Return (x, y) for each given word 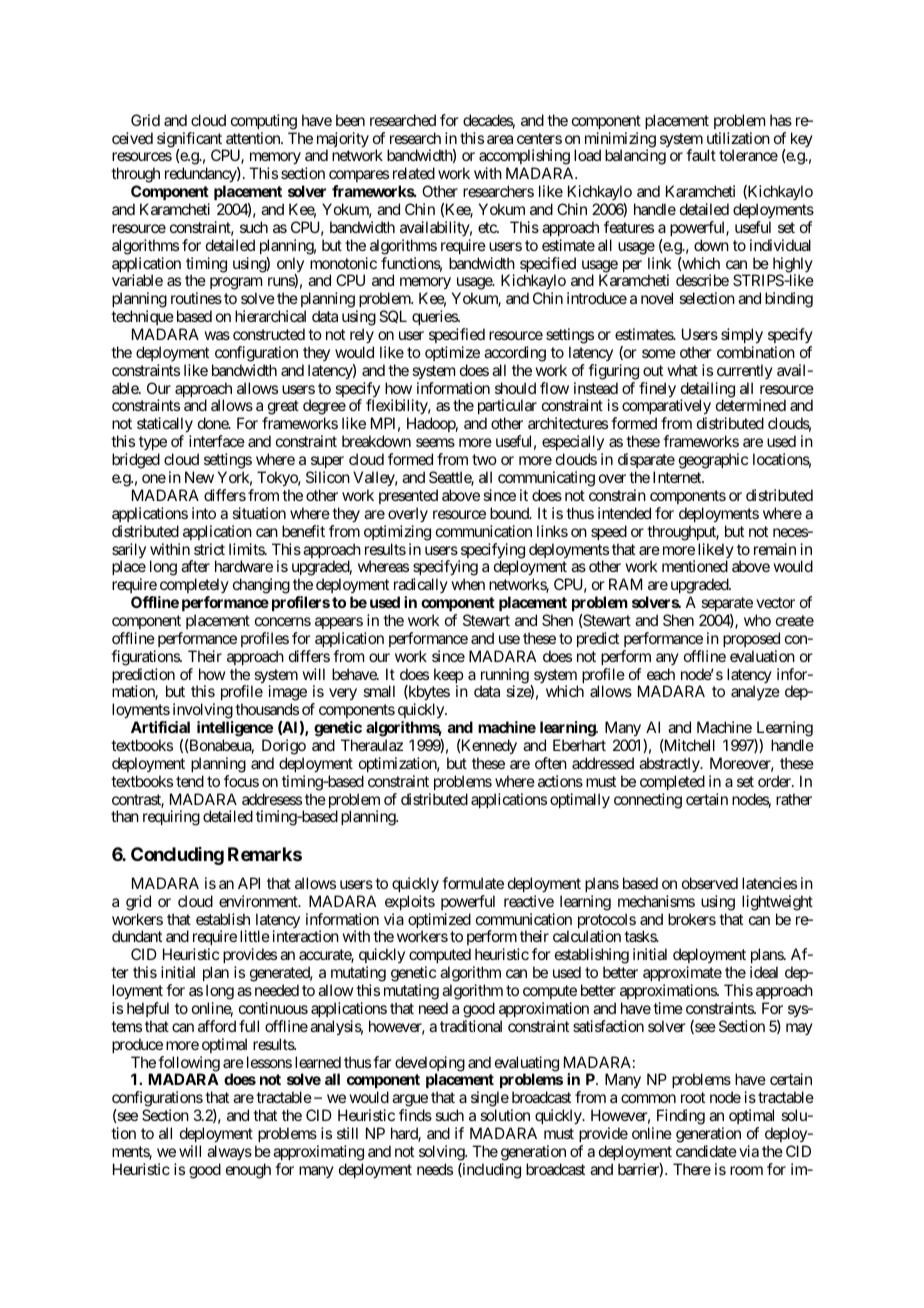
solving (442, 1153)
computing (264, 122)
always (229, 1152)
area (500, 139)
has (781, 120)
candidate (706, 1151)
